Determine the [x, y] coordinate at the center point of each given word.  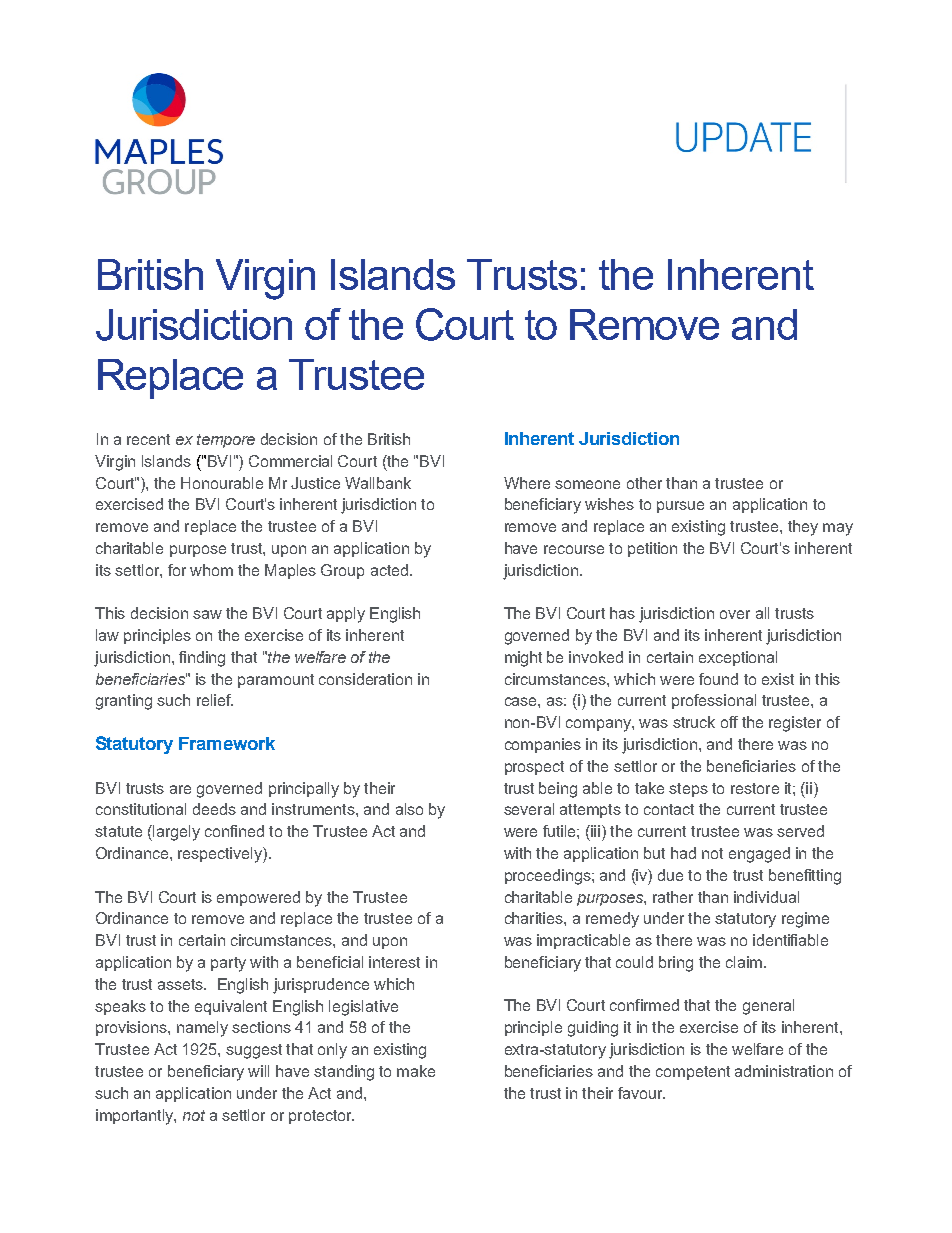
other [644, 483]
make [416, 1071]
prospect [534, 768]
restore [755, 788]
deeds [214, 809]
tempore [226, 441]
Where [527, 483]
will [258, 1071]
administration [784, 1071]
